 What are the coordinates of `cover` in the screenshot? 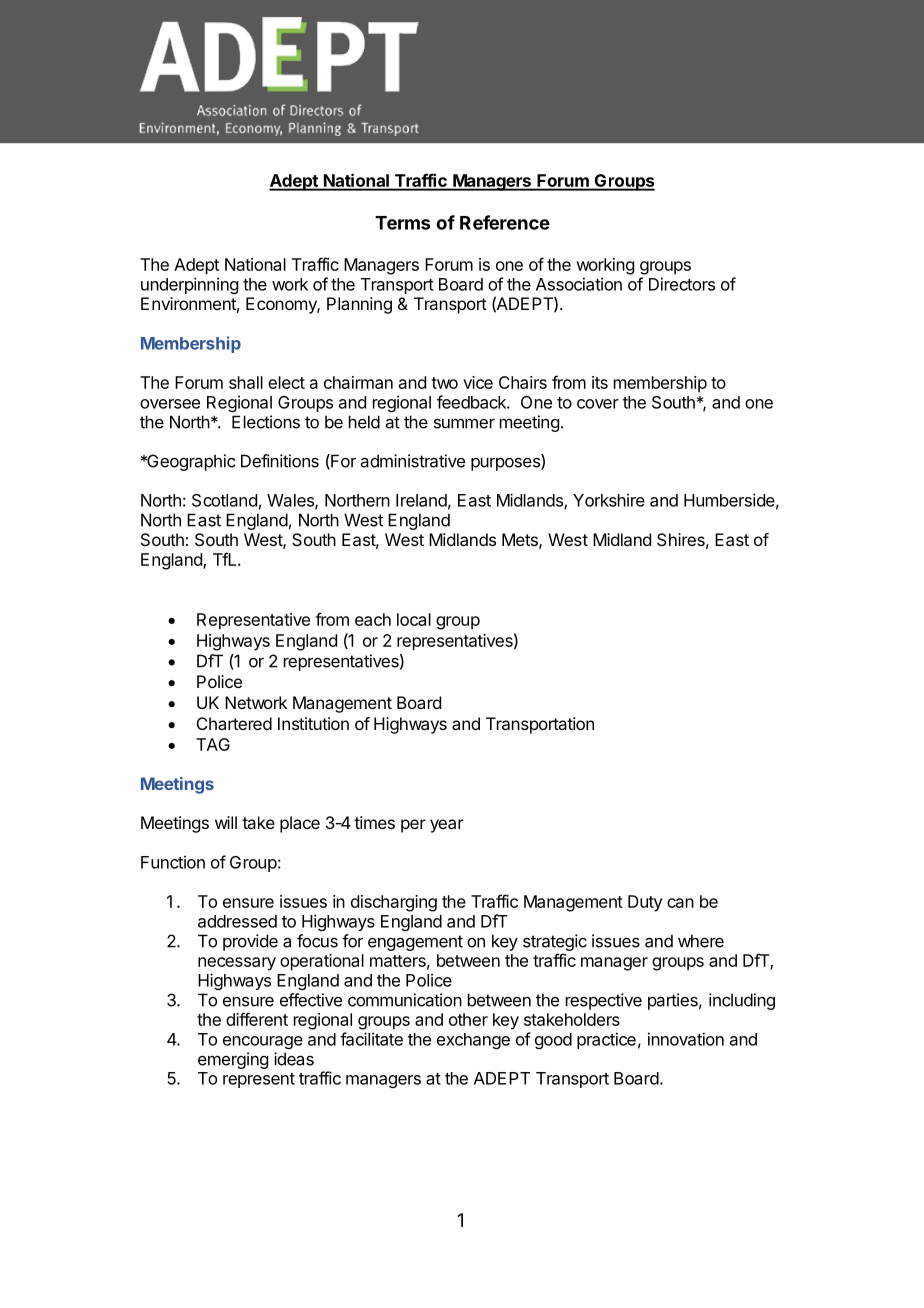 It's located at (598, 404).
